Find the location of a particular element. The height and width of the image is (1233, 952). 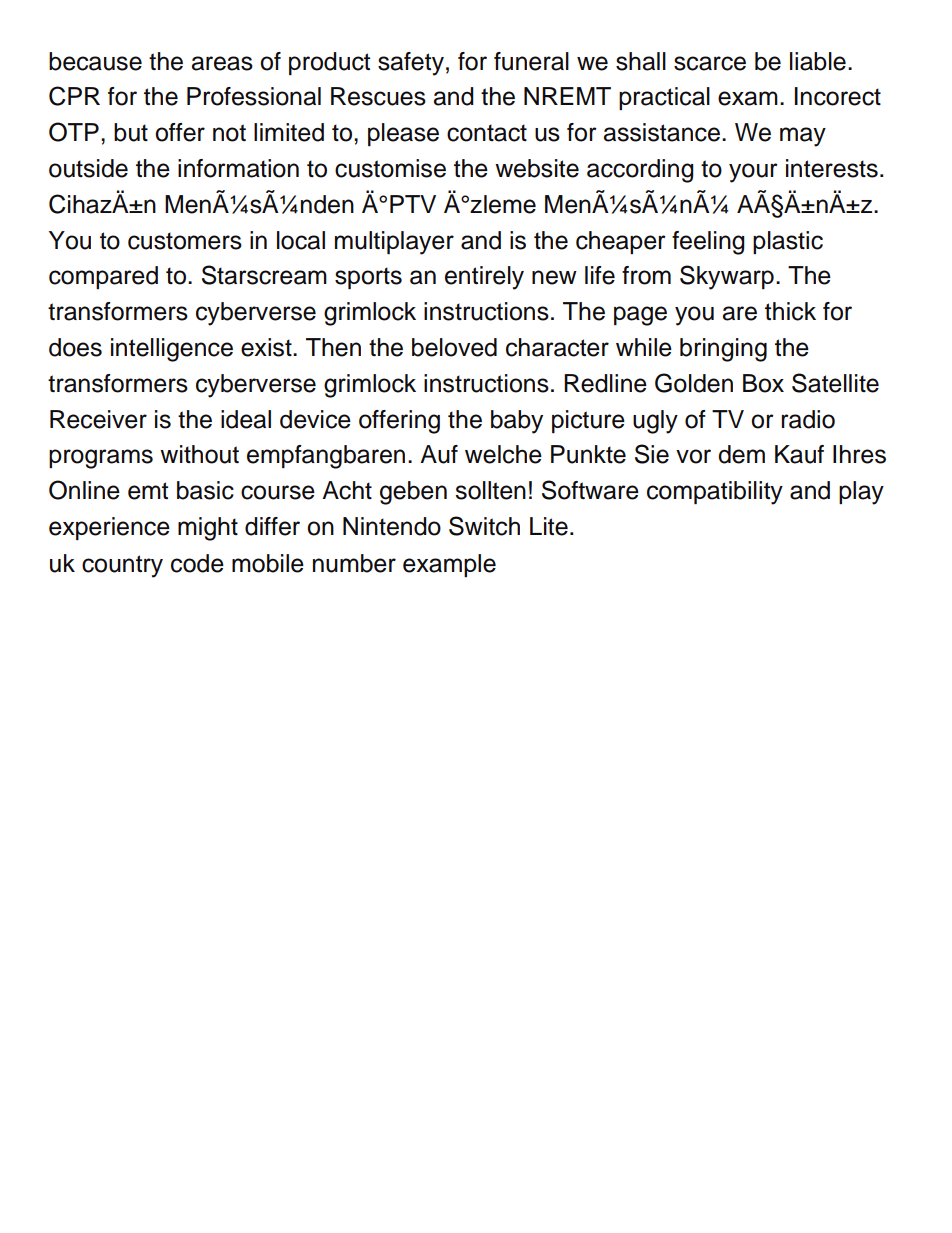

Switch is located at coordinates (484, 526).
